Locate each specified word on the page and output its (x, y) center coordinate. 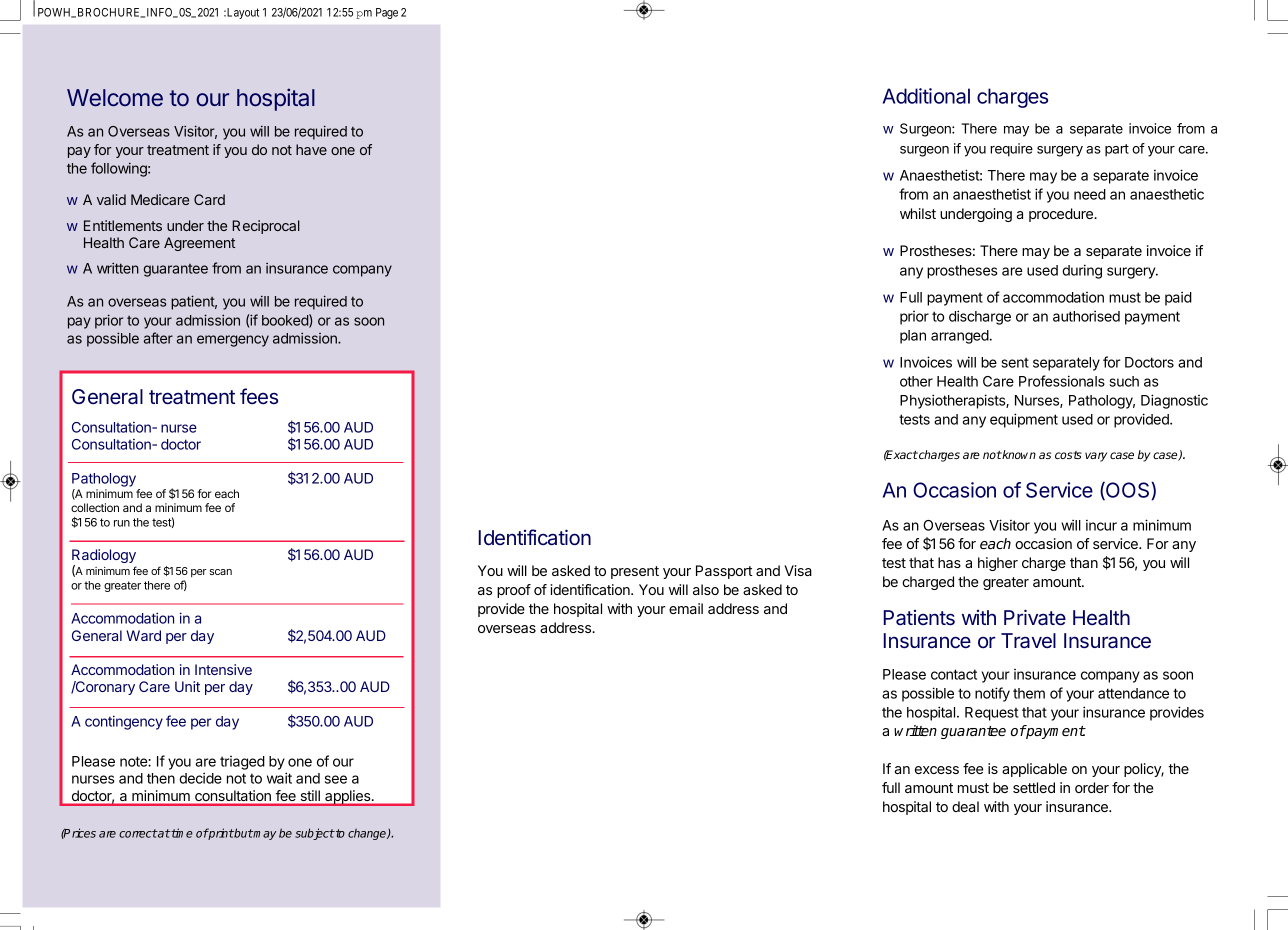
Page (387, 13)
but (243, 833)
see (336, 779)
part (1117, 150)
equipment (1024, 420)
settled (1034, 787)
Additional (926, 96)
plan (913, 337)
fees (259, 396)
